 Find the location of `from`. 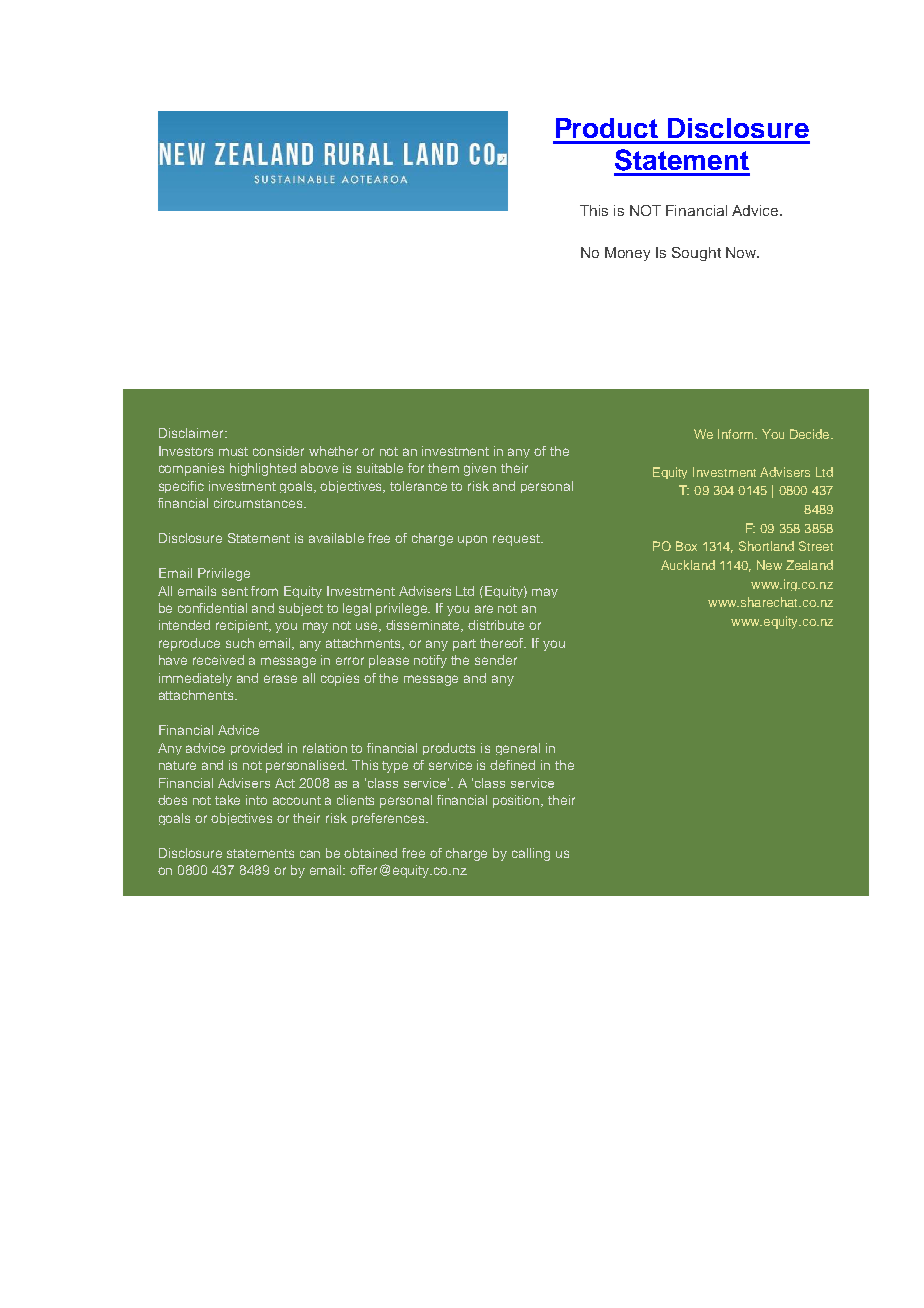

from is located at coordinates (264, 591).
